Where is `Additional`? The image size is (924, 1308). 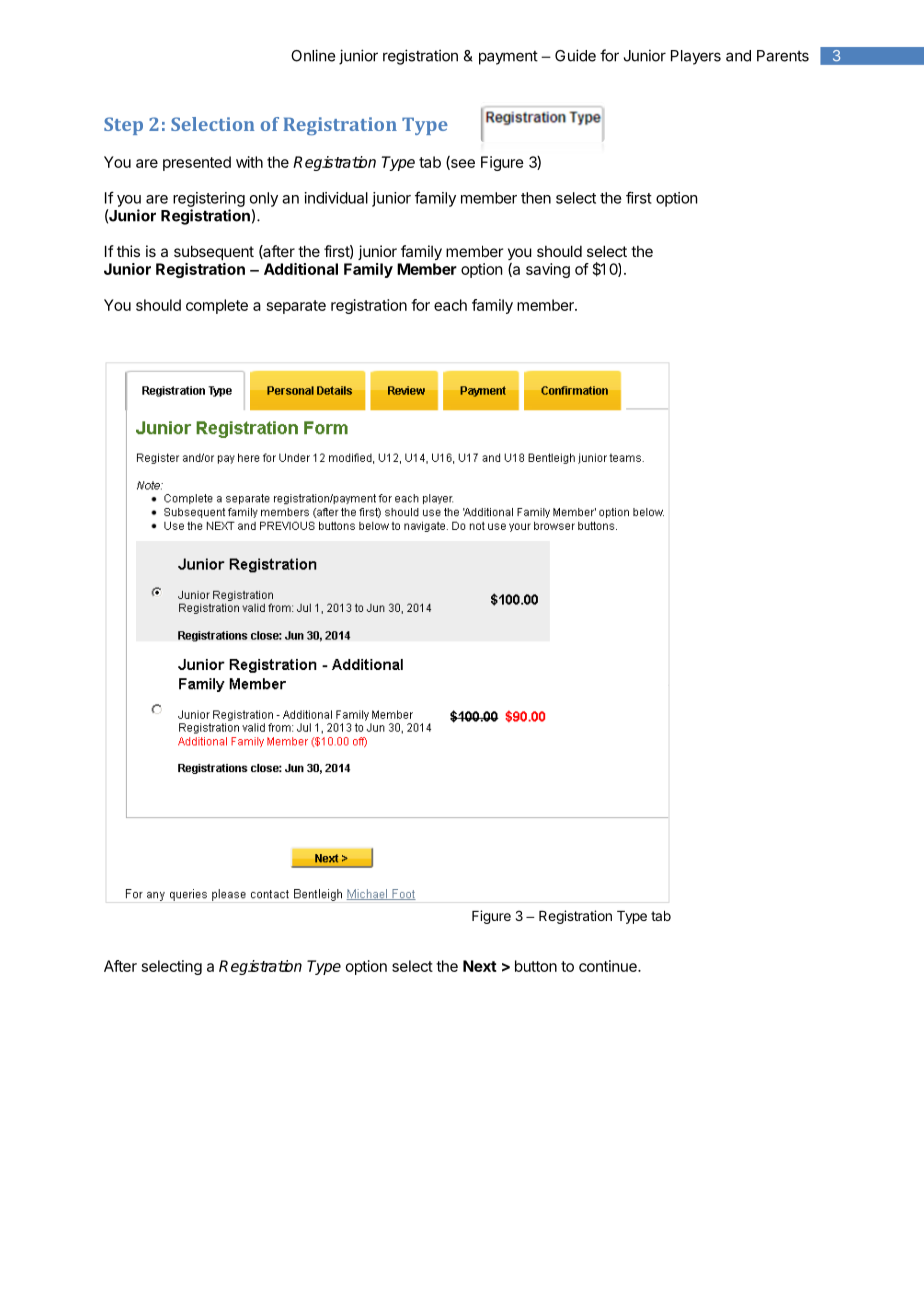
Additional is located at coordinates (301, 269).
